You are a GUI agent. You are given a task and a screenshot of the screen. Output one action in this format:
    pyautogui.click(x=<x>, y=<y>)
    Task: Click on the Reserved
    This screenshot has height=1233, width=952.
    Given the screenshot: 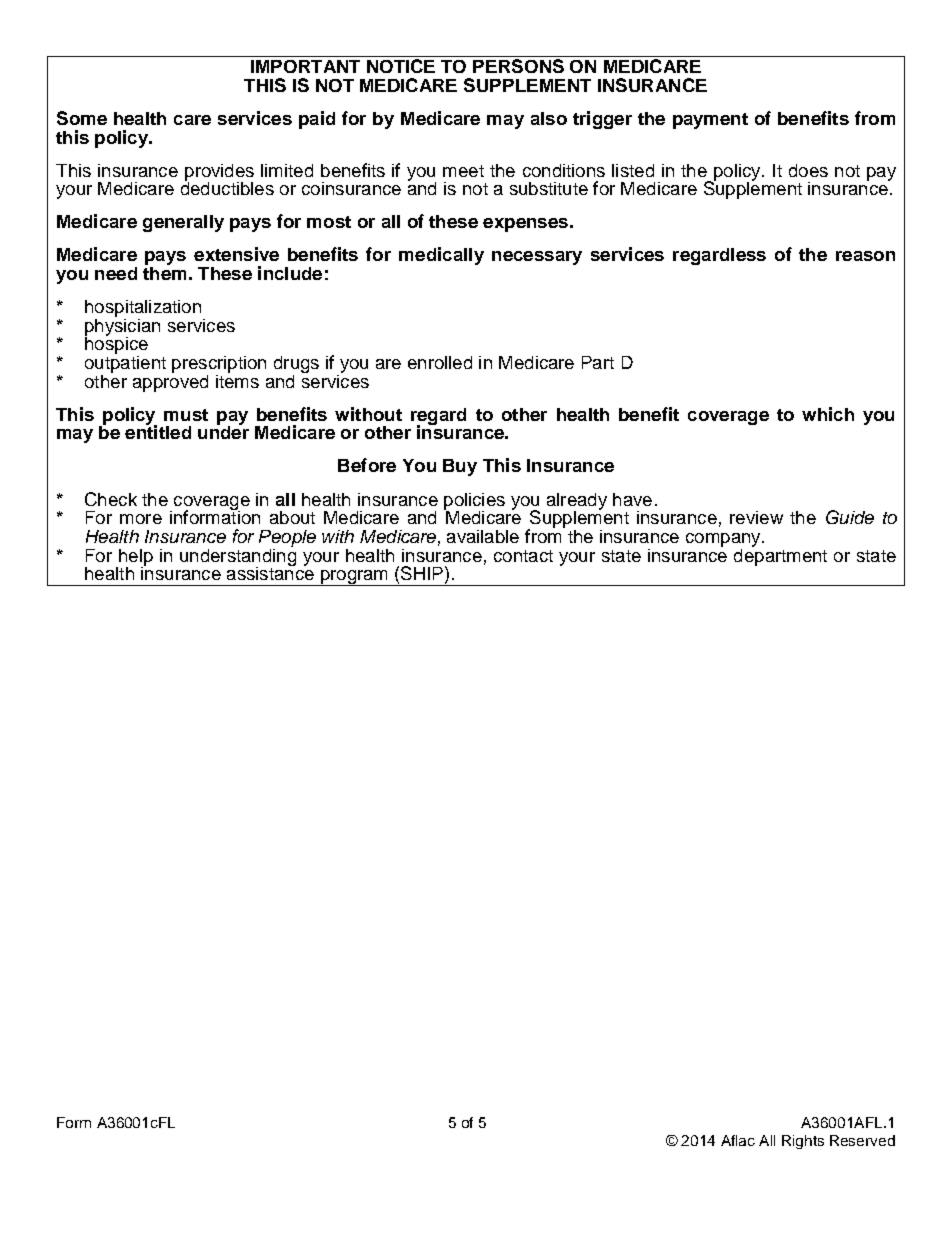 What is the action you would take?
    pyautogui.click(x=862, y=1140)
